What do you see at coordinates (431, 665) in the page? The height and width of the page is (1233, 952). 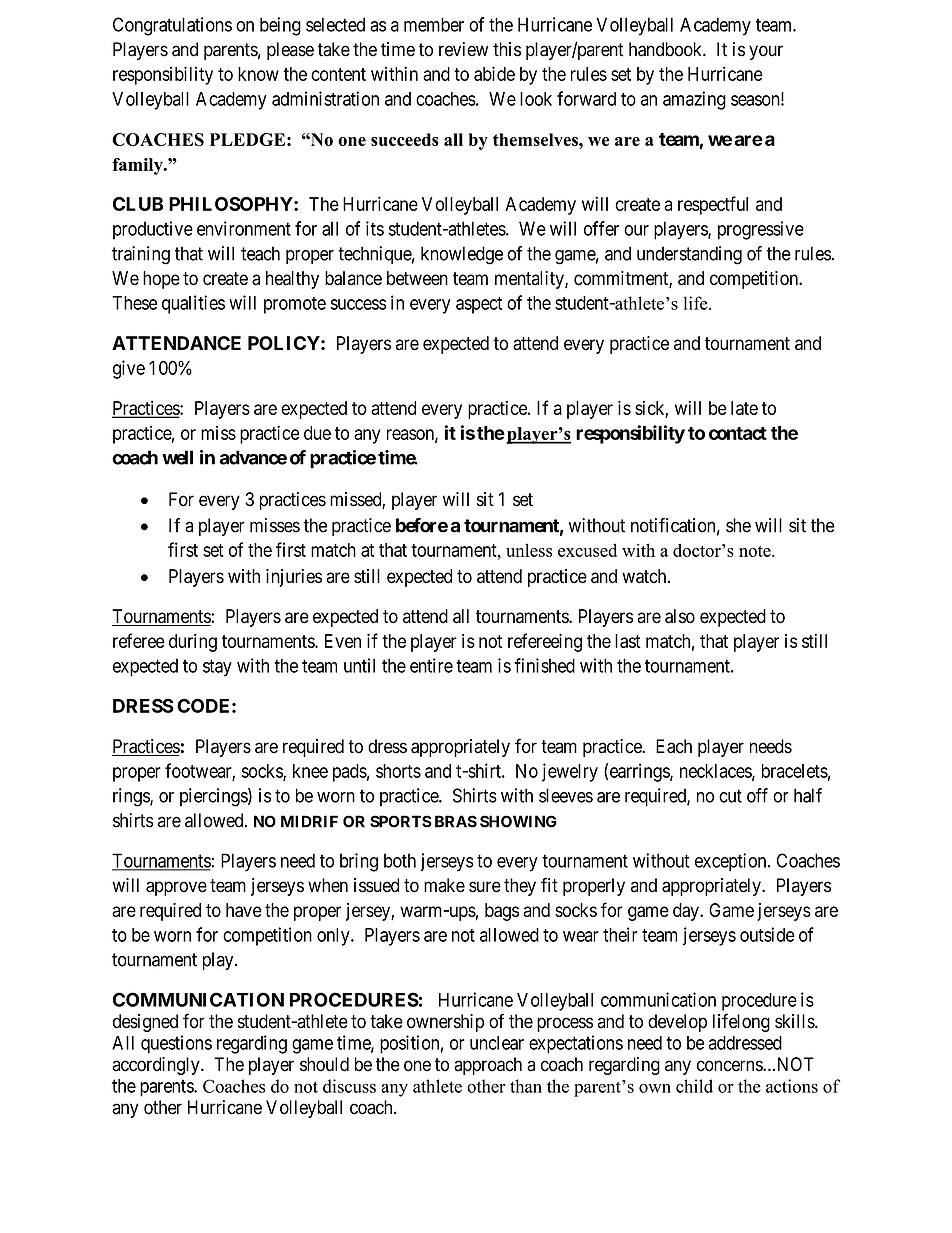 I see `entire` at bounding box center [431, 665].
